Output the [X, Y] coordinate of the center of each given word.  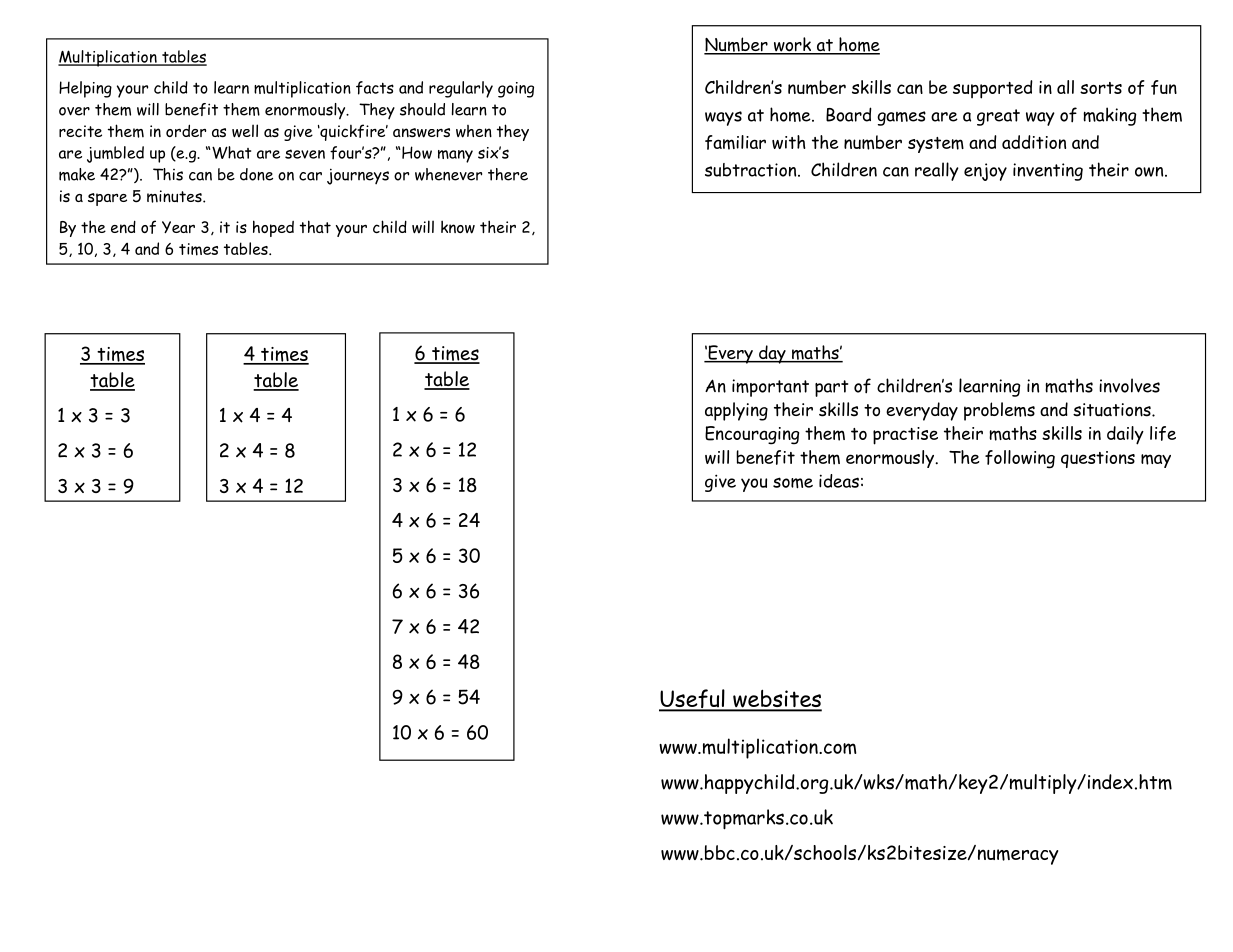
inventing [1048, 172]
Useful [693, 700]
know [458, 227]
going [516, 90]
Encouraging [752, 435]
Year [178, 227]
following [1020, 459]
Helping [85, 89]
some [793, 483]
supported [993, 89]
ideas [839, 481]
